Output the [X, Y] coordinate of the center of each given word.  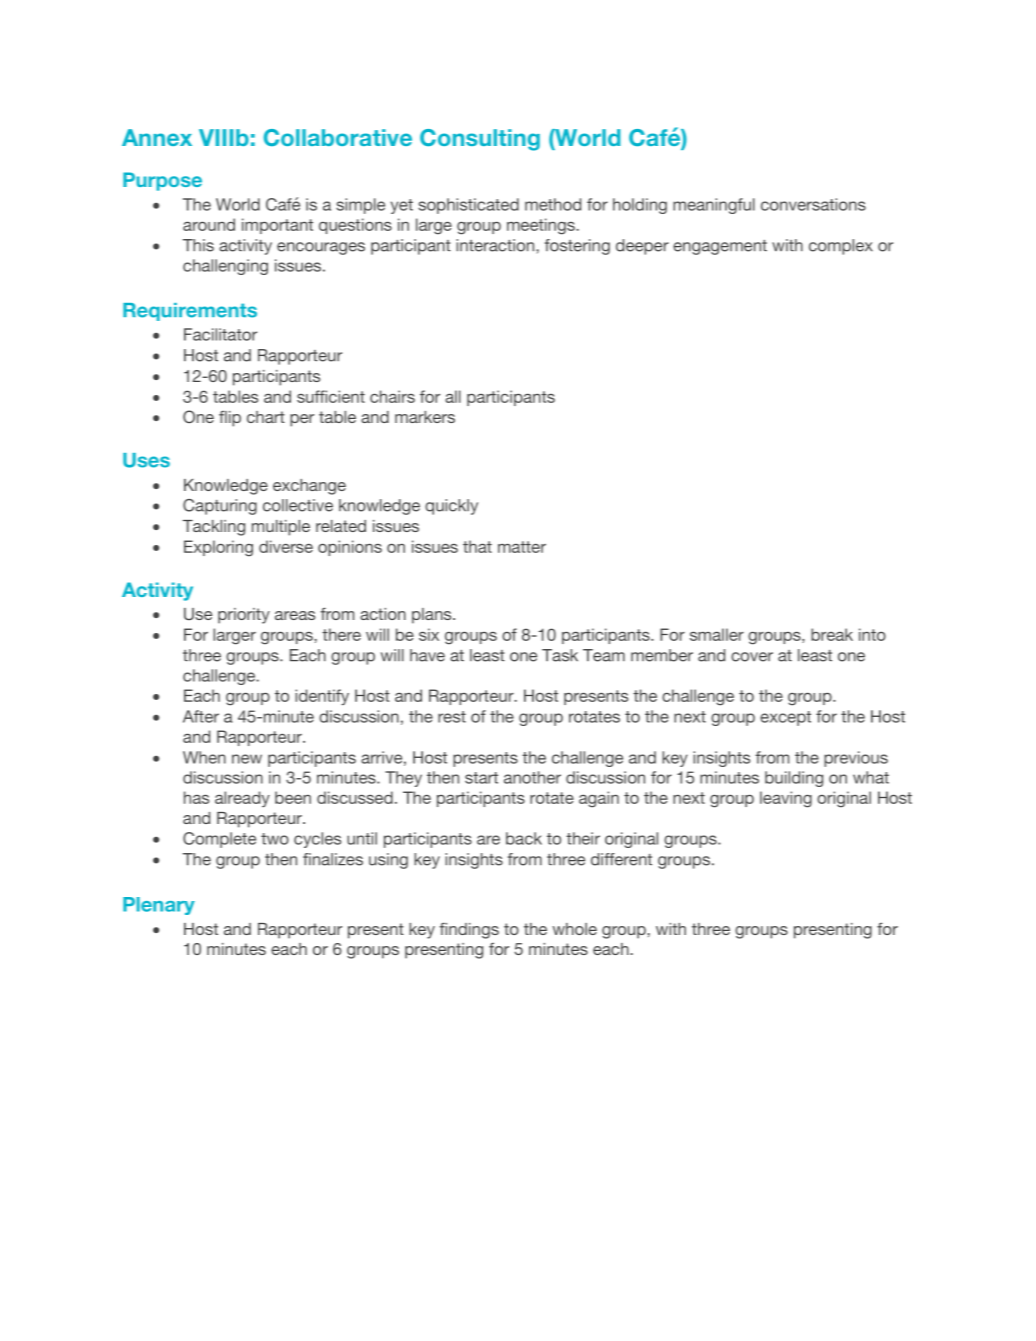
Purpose [162, 181]
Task [560, 655]
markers [425, 417]
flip [230, 418]
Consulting [480, 140]
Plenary [159, 906]
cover [752, 657]
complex [841, 247]
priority [244, 616]
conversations [813, 204]
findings [469, 930]
